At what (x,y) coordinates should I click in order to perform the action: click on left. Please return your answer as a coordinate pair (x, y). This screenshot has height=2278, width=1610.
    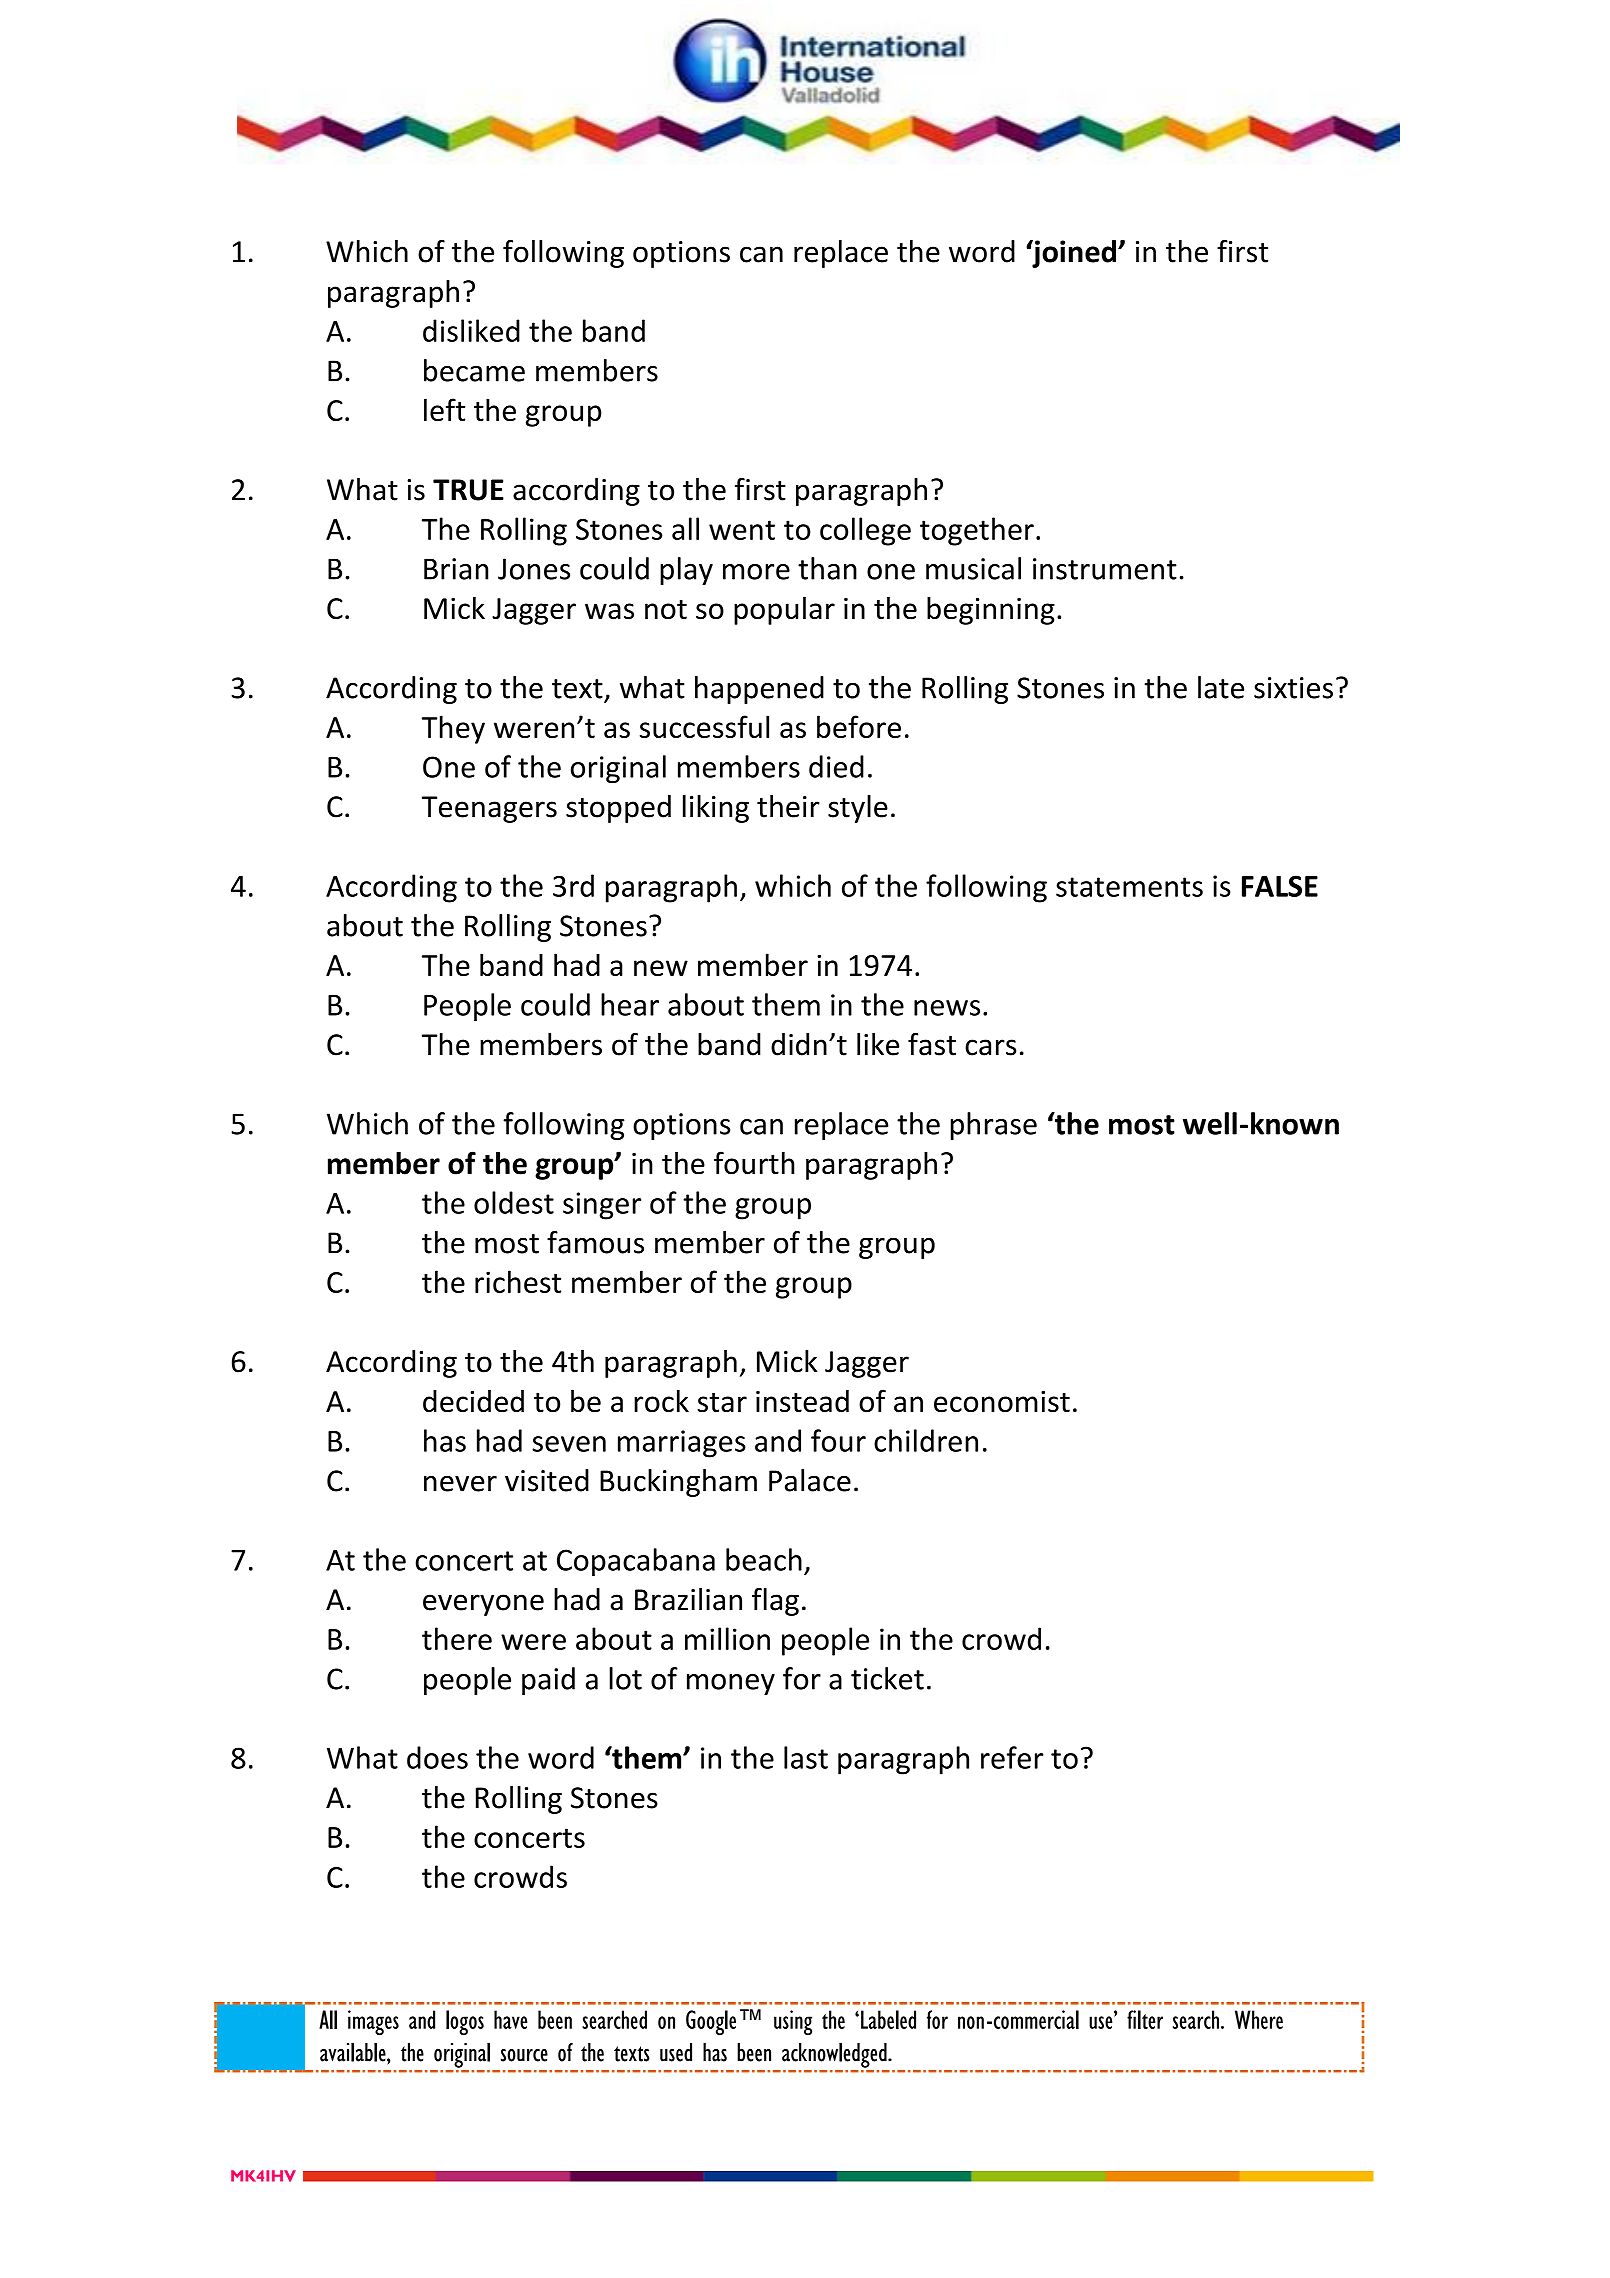
    Looking at the image, I should click on (444, 409).
